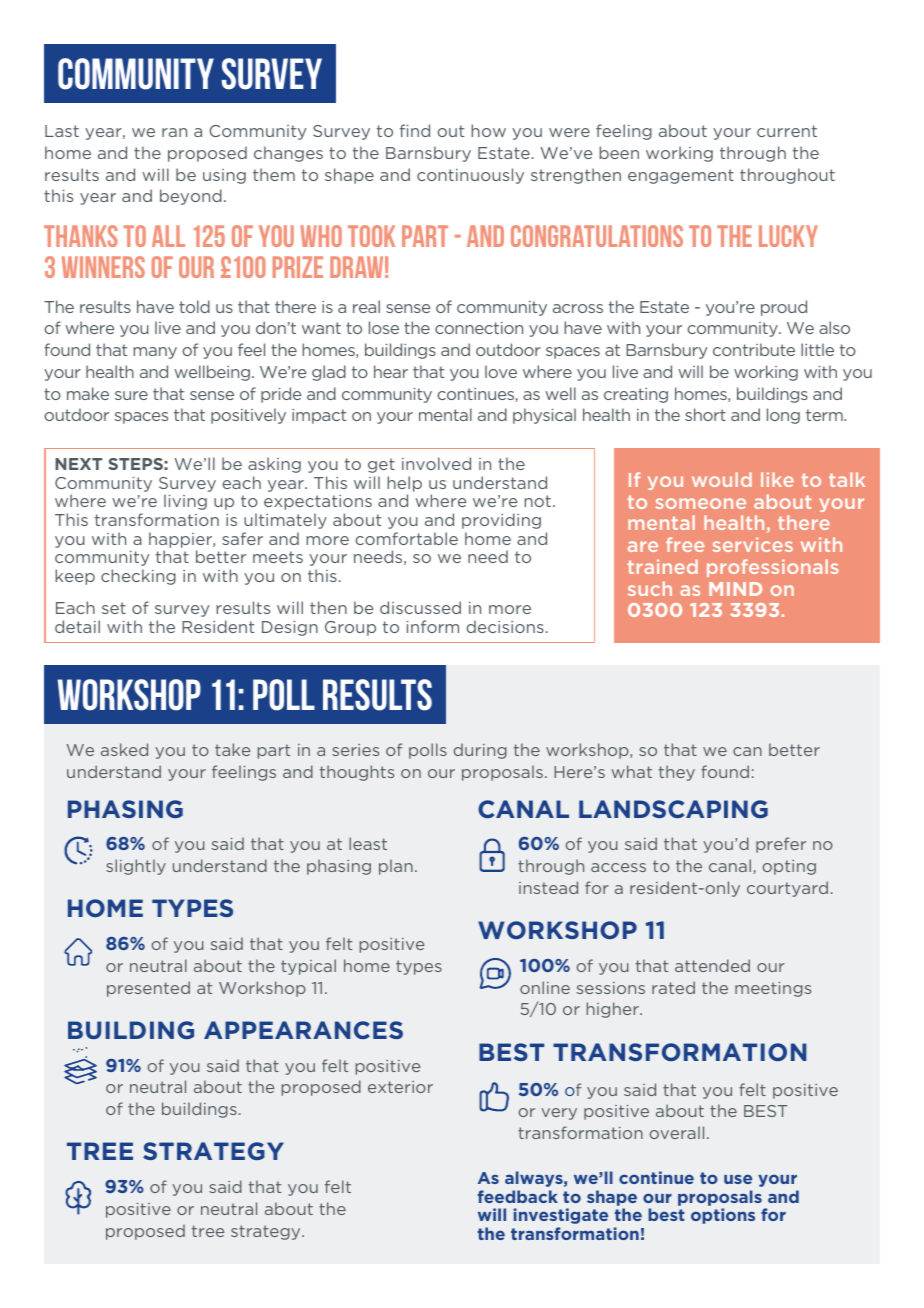 The width and height of the screenshot is (924, 1308). Describe the element at coordinates (735, 589) in the screenshot. I see `MIND` at that location.
